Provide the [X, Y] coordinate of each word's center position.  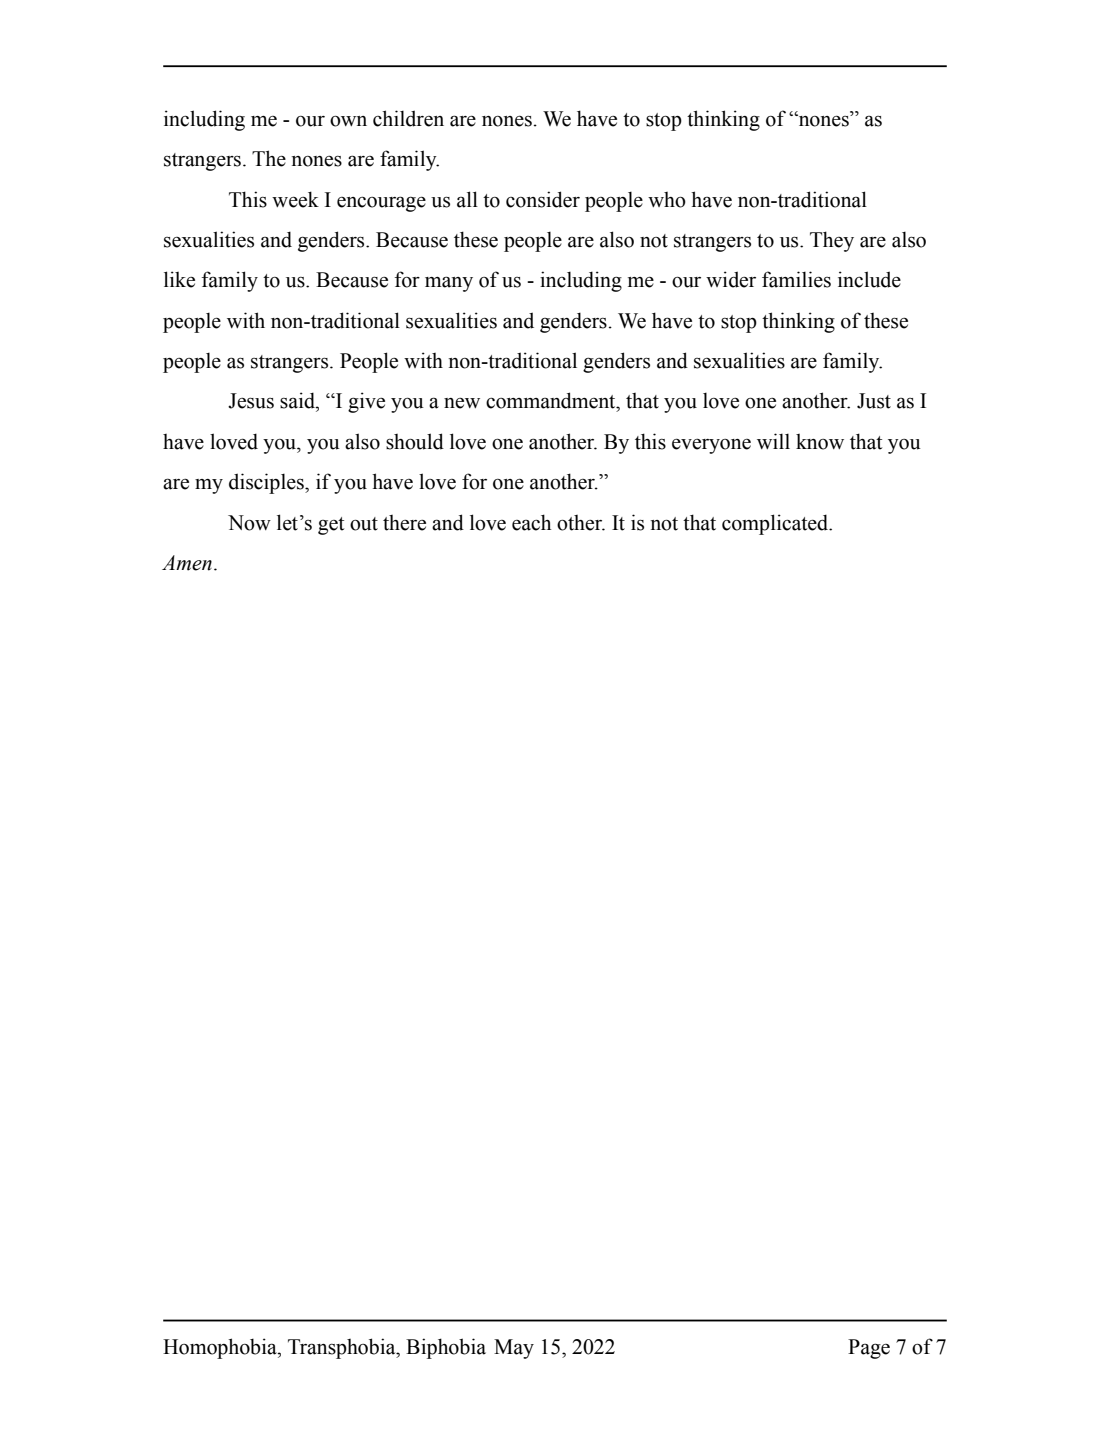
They [832, 241]
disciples [267, 483]
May [514, 1349]
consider [543, 199]
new [462, 403]
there [404, 523]
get [331, 526]
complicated [776, 524]
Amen [187, 563]
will [773, 441]
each [531, 522]
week [295, 199]
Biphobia [446, 1348]
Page [869, 1349]
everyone [711, 446]
